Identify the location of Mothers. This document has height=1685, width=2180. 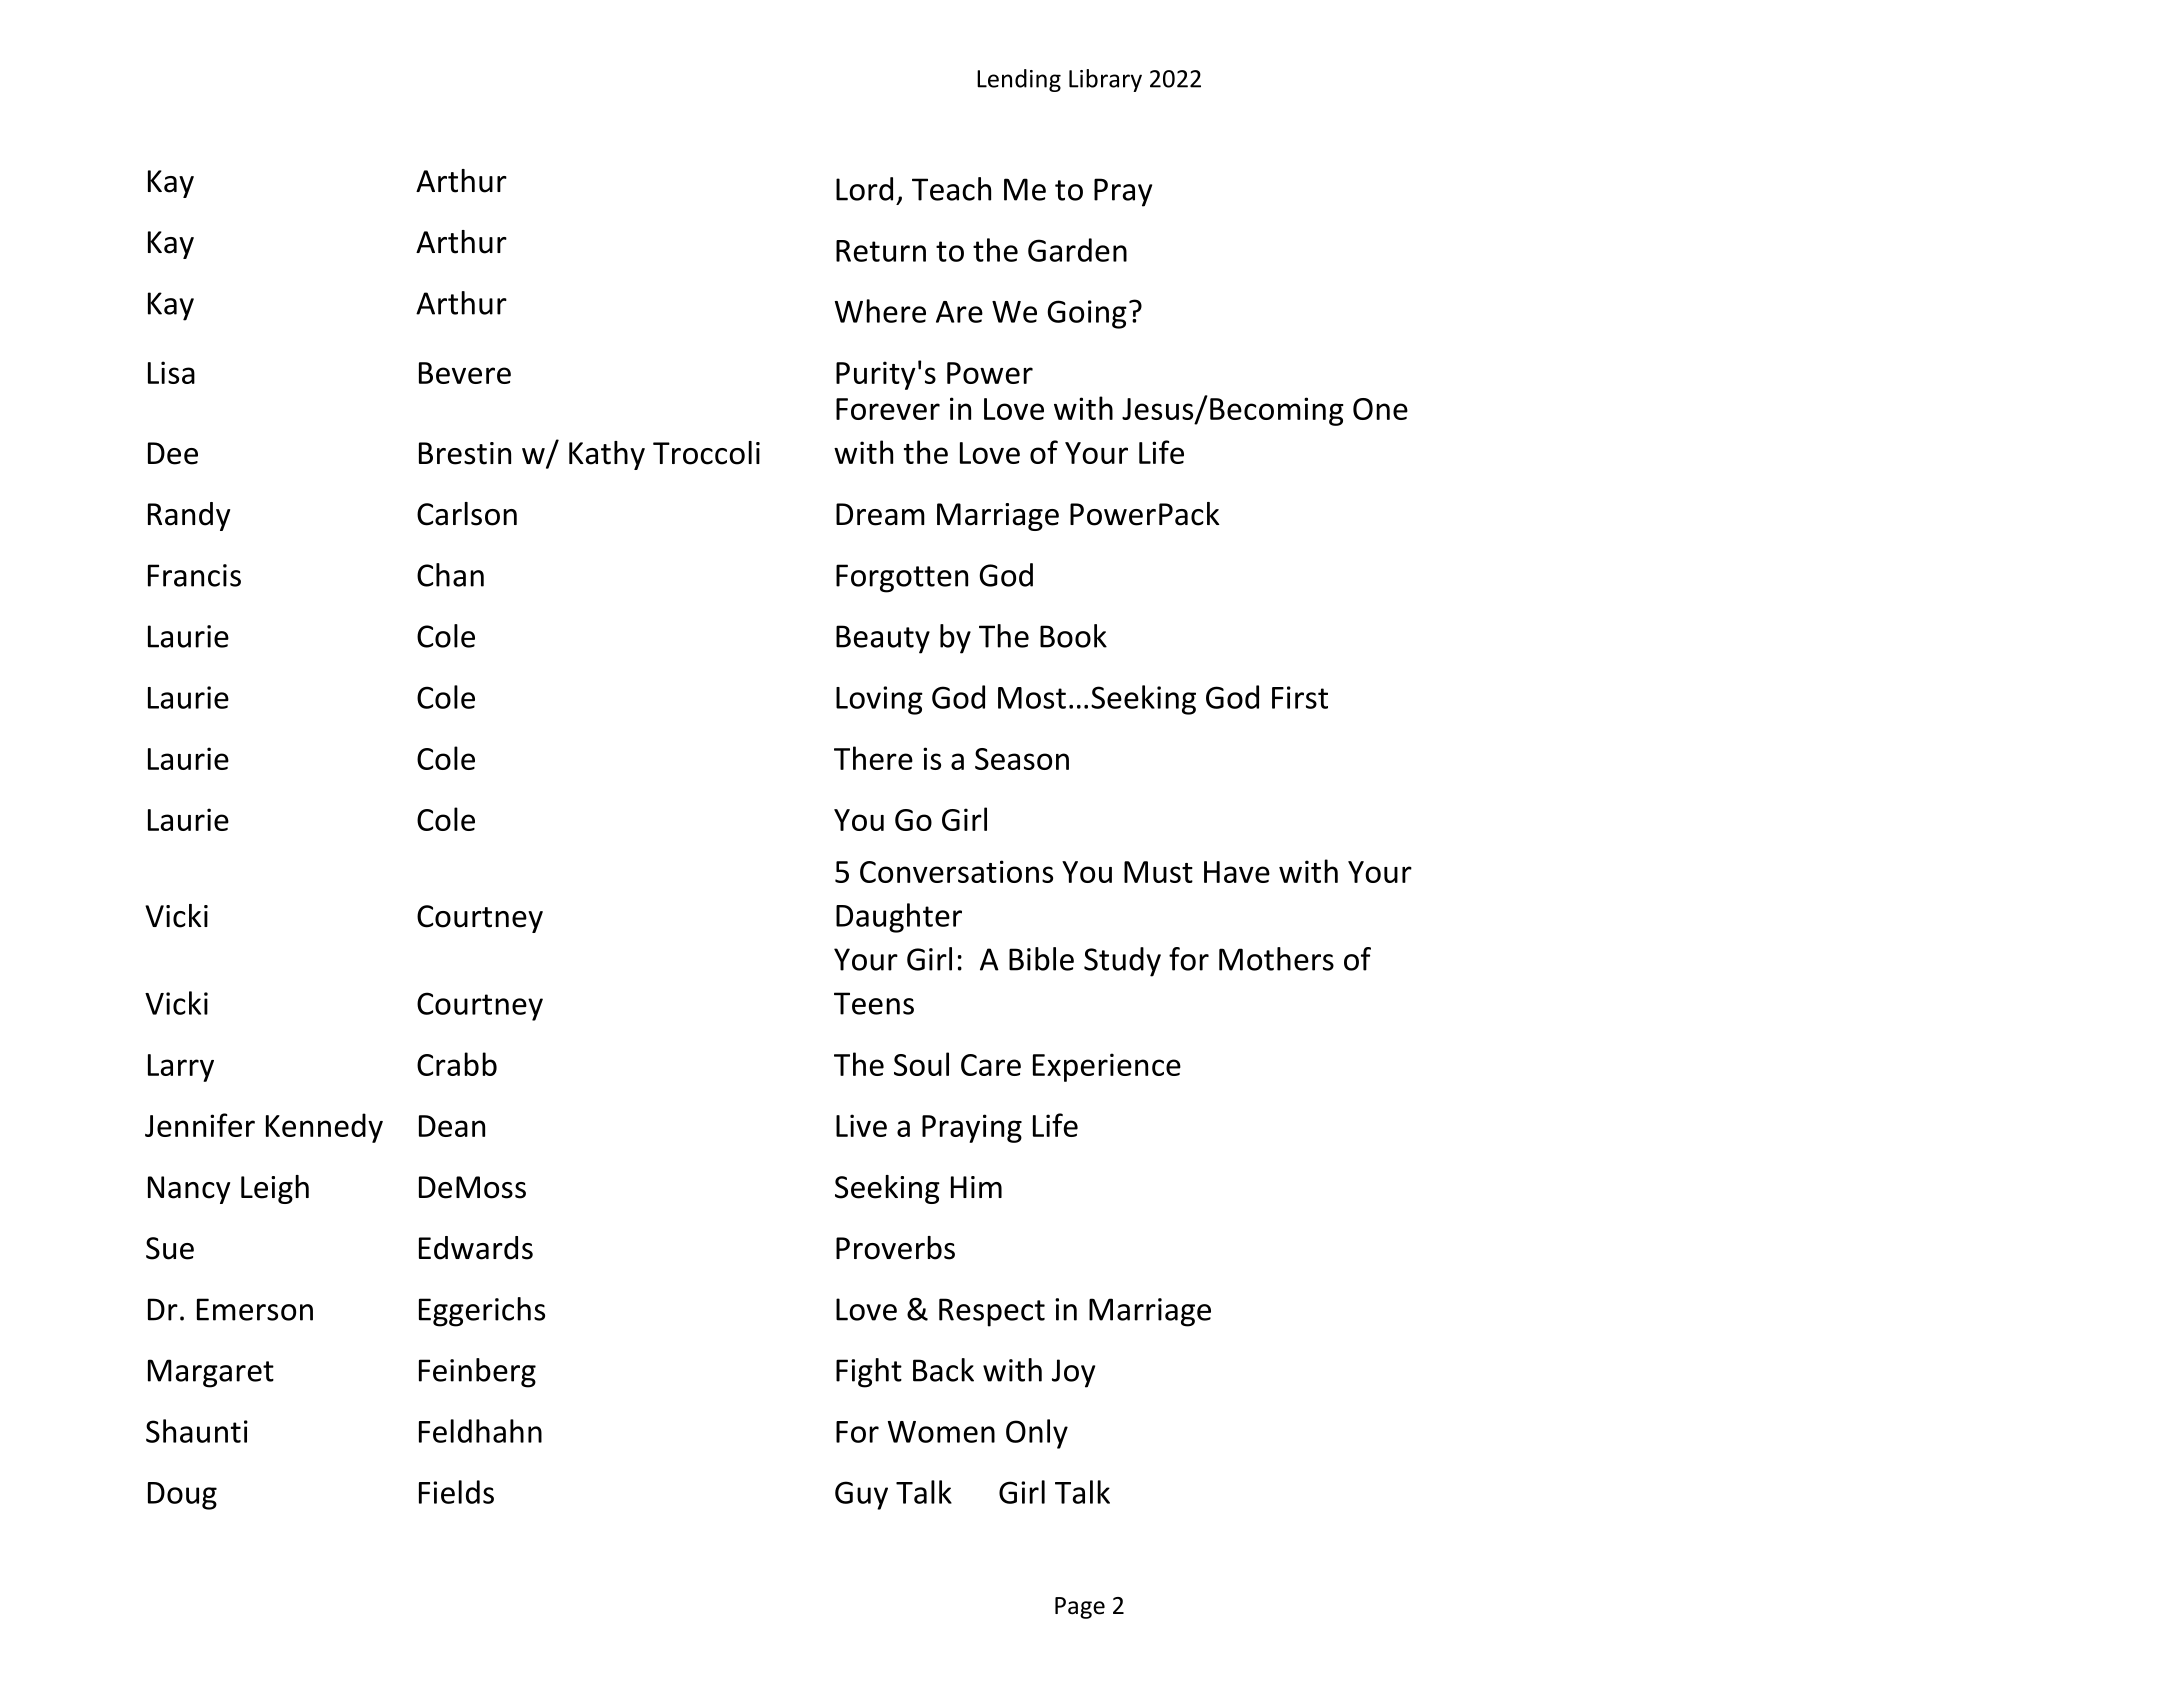
(1276, 959).
